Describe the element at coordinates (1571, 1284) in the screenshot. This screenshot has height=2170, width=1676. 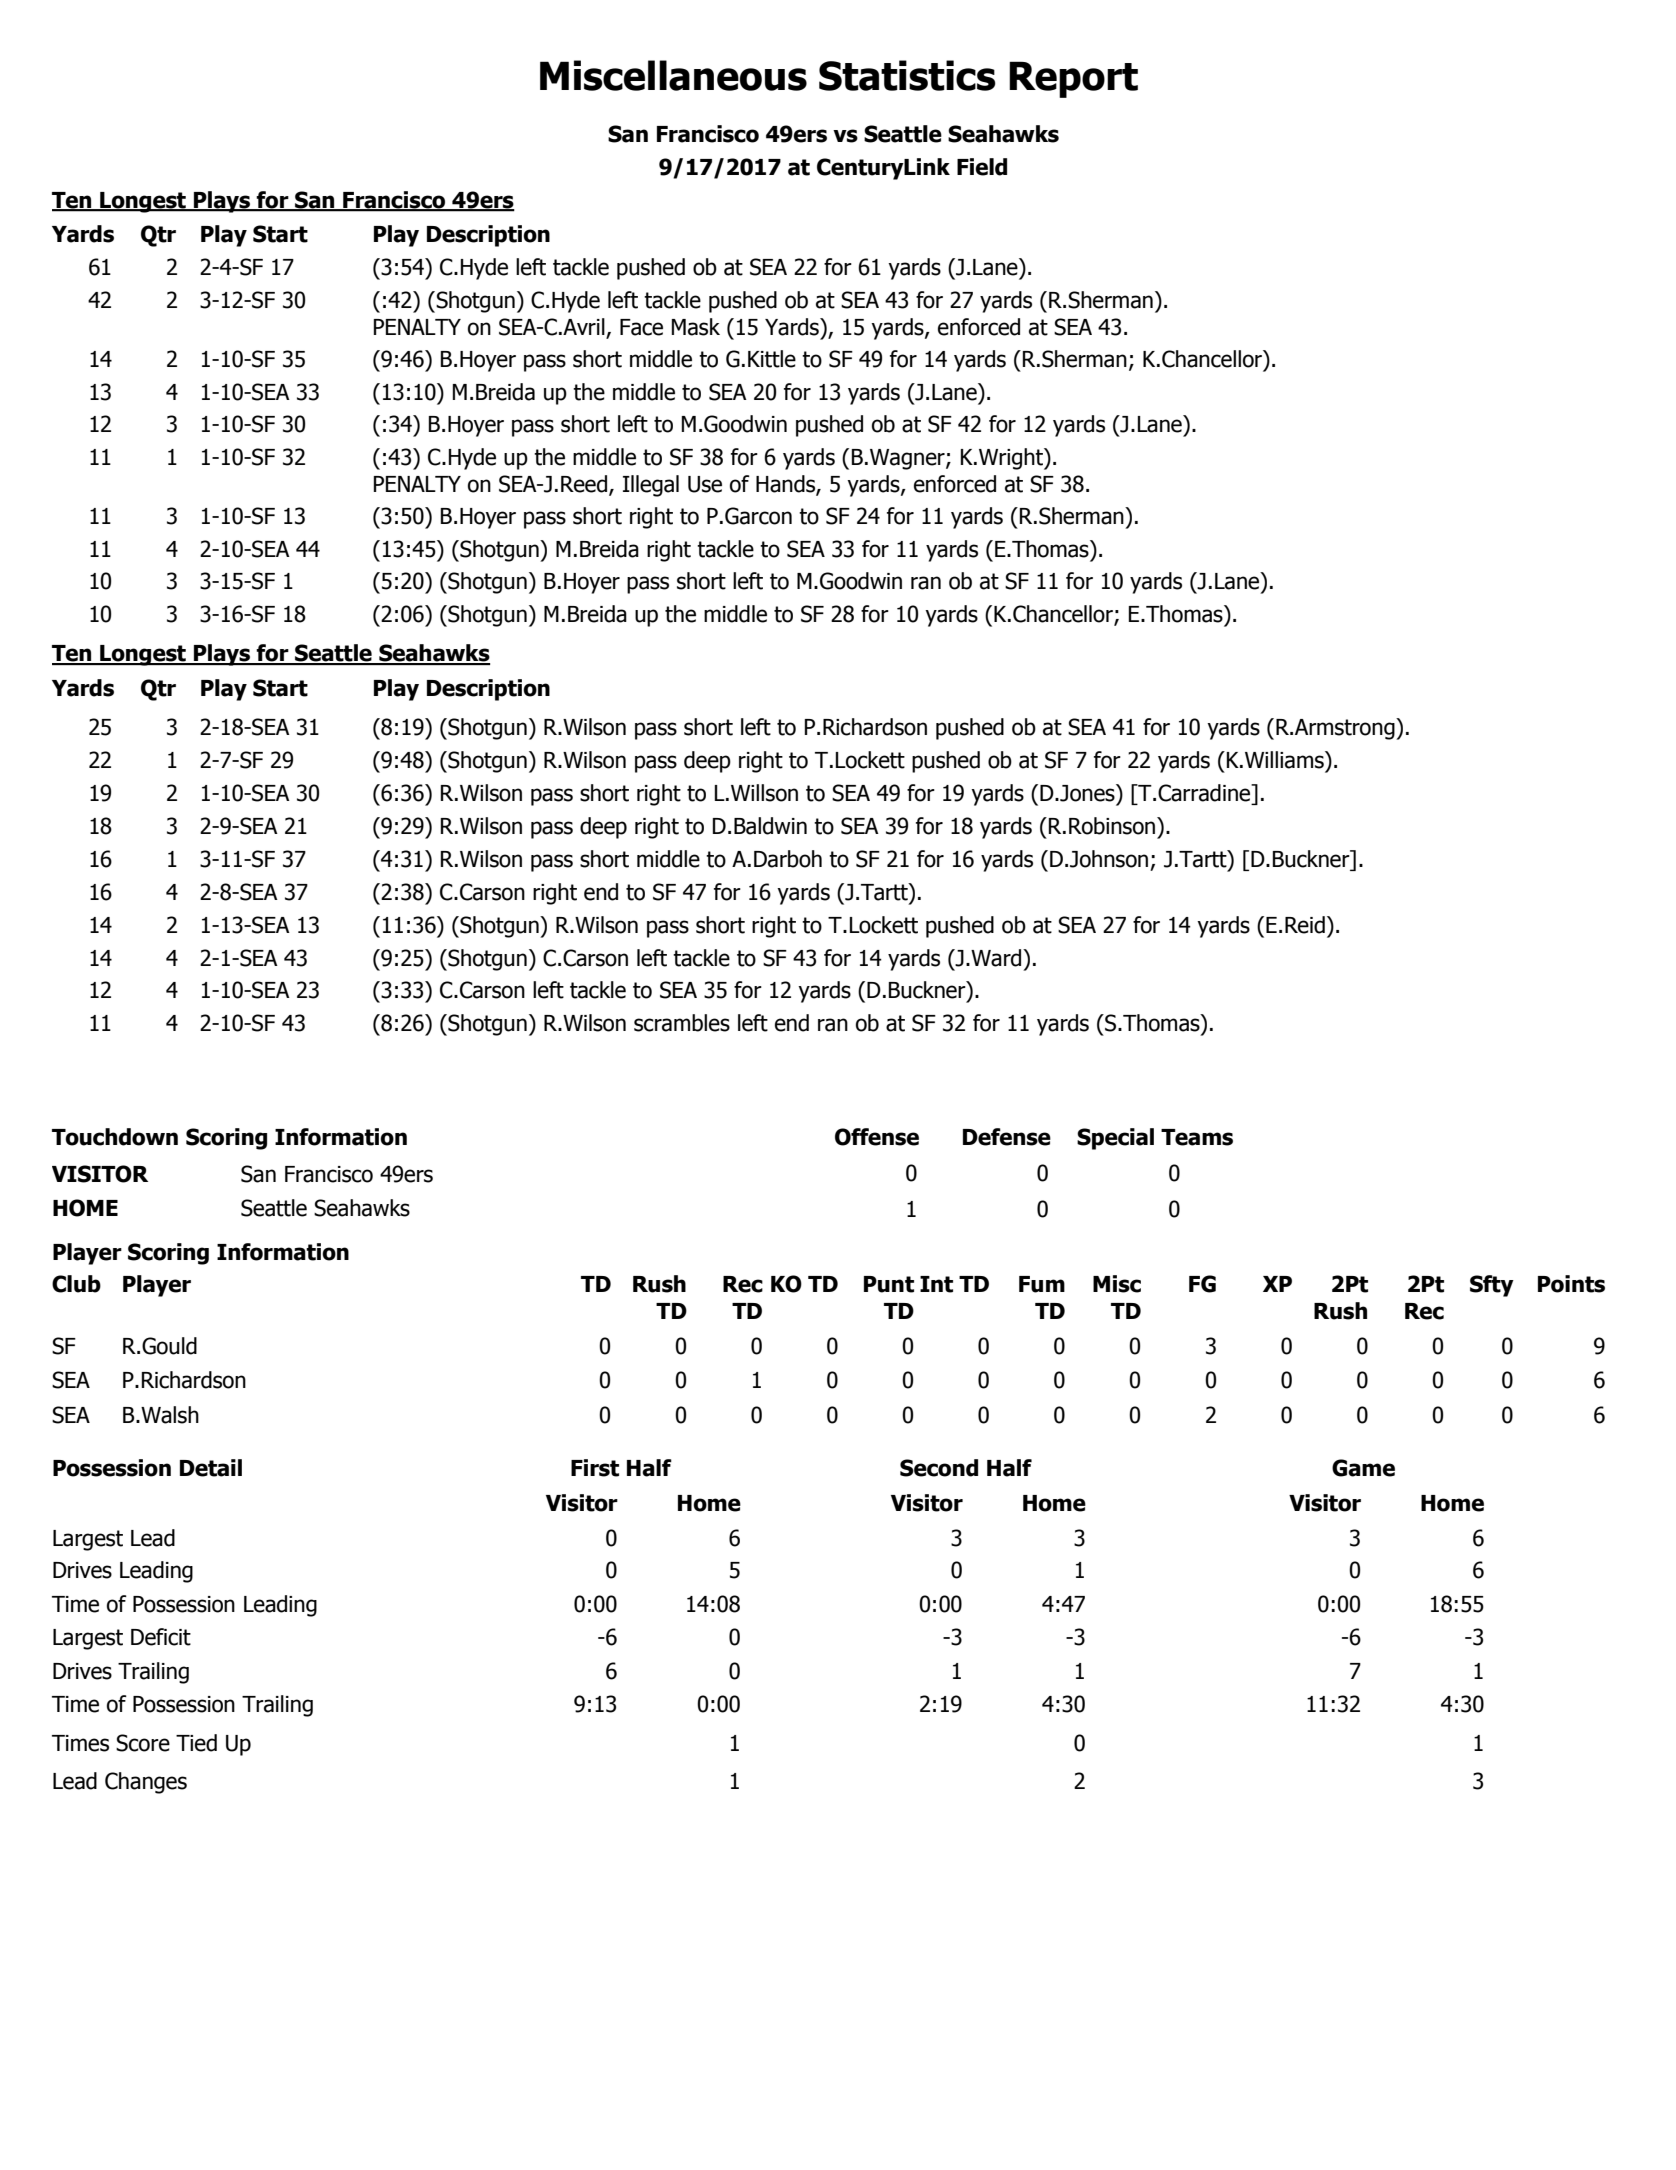
I see `Points` at that location.
